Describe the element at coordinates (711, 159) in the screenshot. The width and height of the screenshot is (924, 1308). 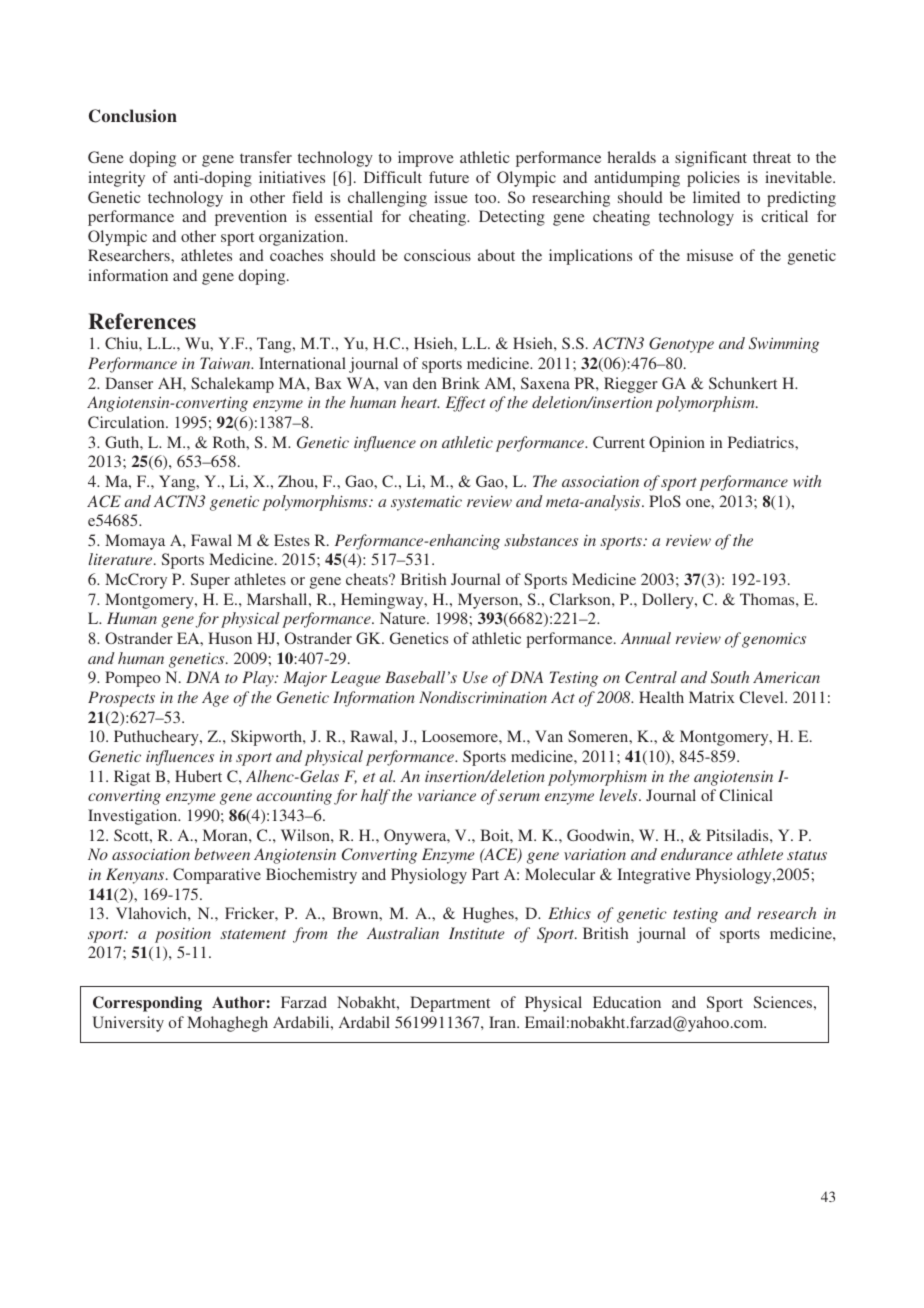
I see `significant` at that location.
